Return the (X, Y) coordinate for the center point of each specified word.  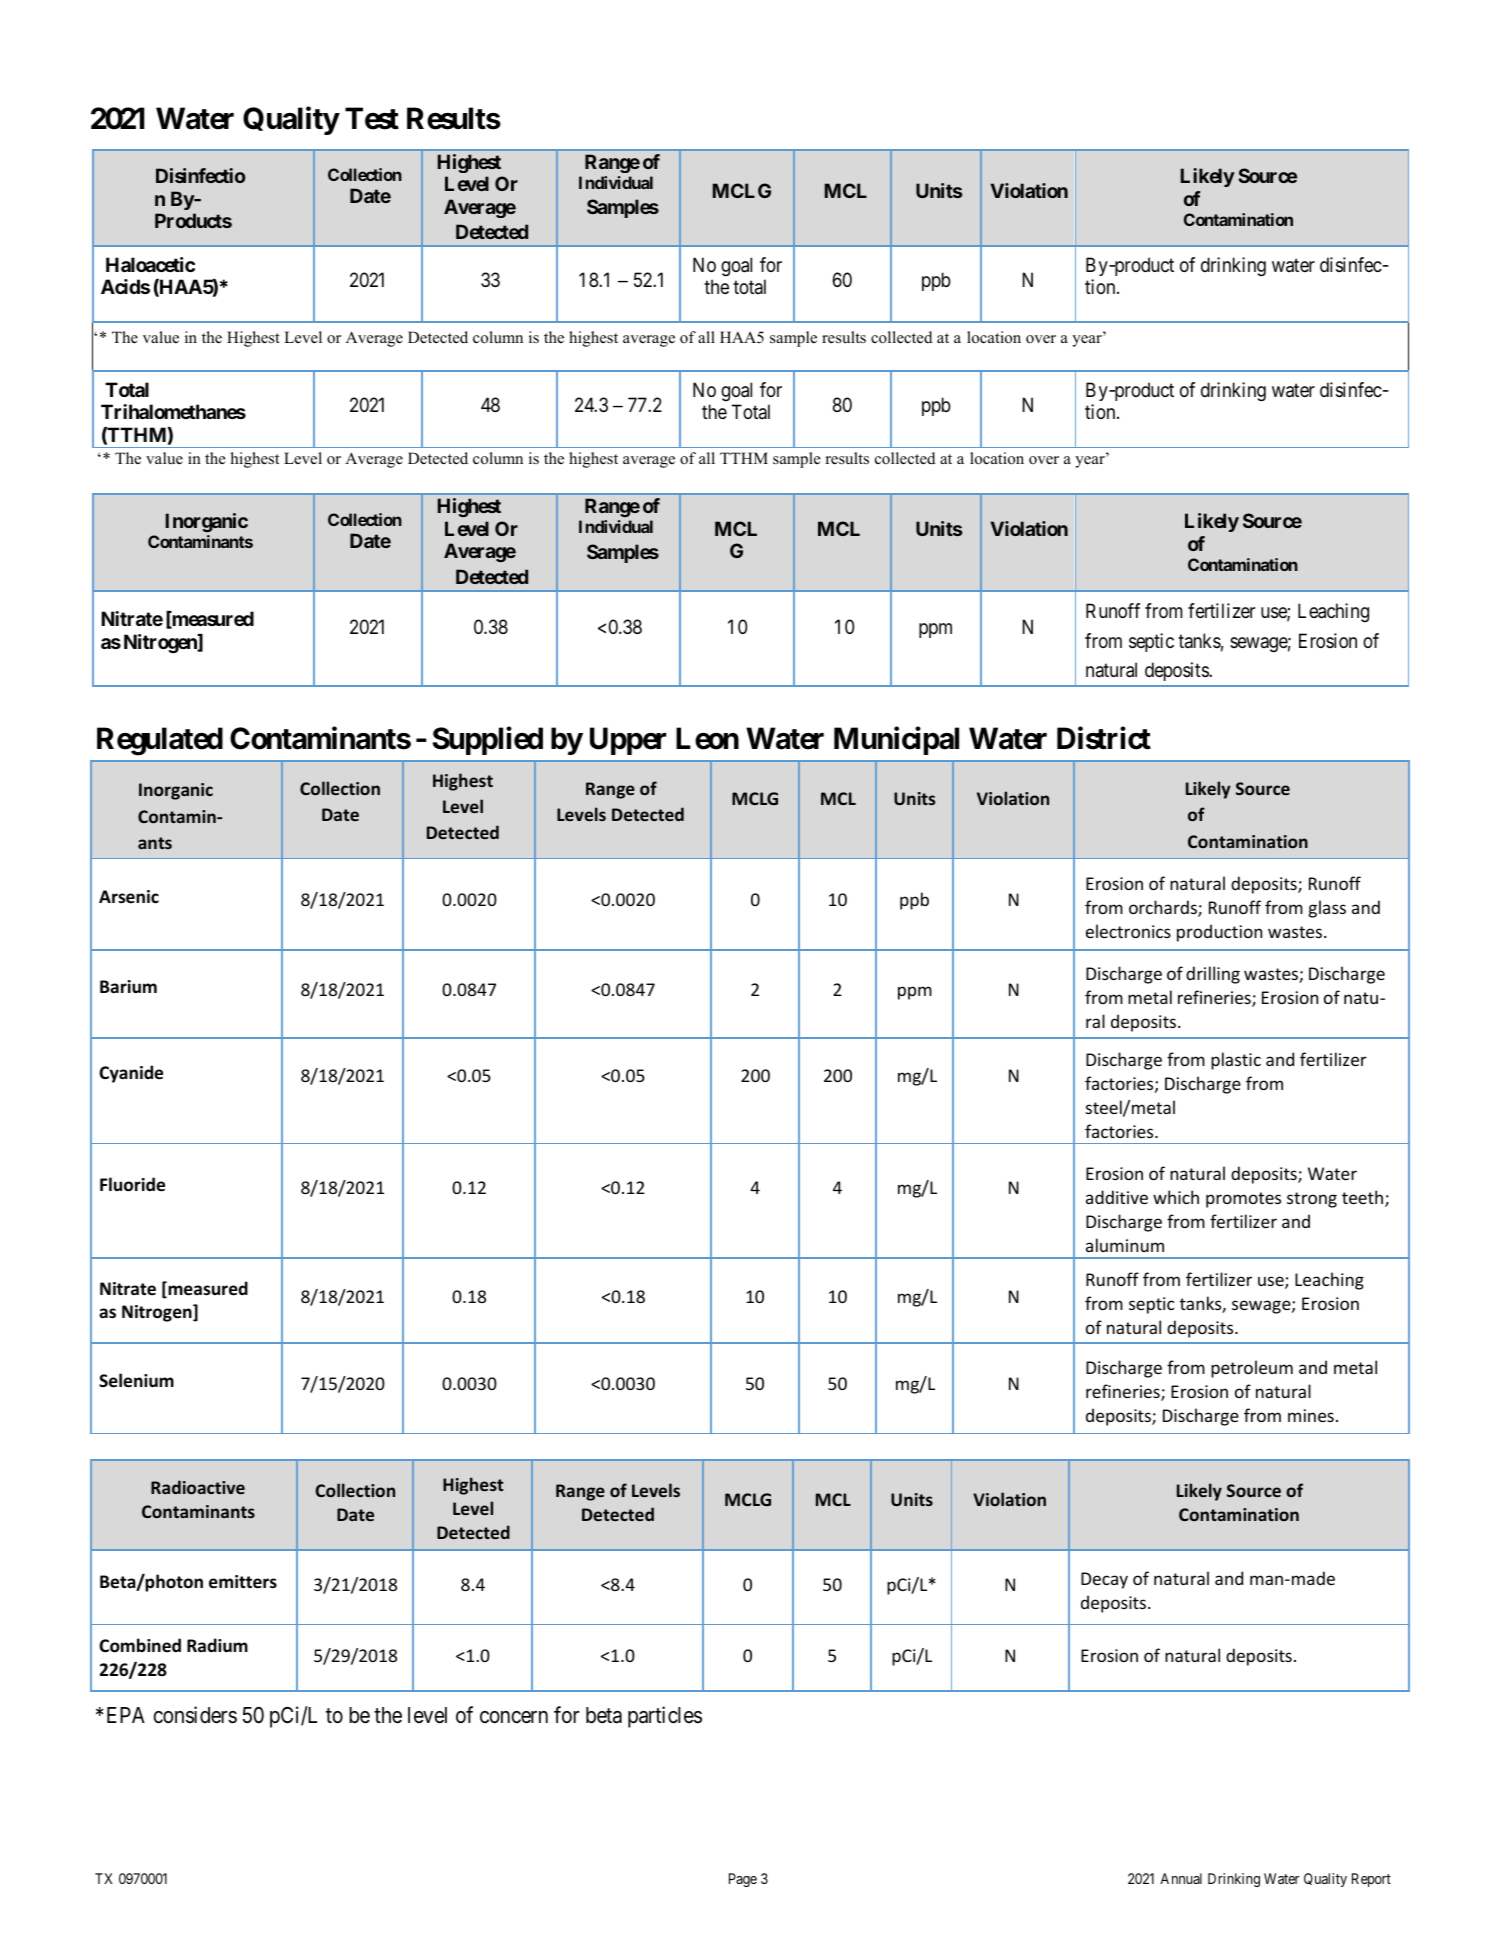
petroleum (1252, 1369)
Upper (628, 741)
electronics (1128, 931)
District (1104, 738)
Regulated (160, 742)
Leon (707, 739)
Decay (1104, 1580)
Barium (128, 986)
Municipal (896, 741)
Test (372, 118)
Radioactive (198, 1487)
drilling (1213, 975)
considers (195, 1715)
